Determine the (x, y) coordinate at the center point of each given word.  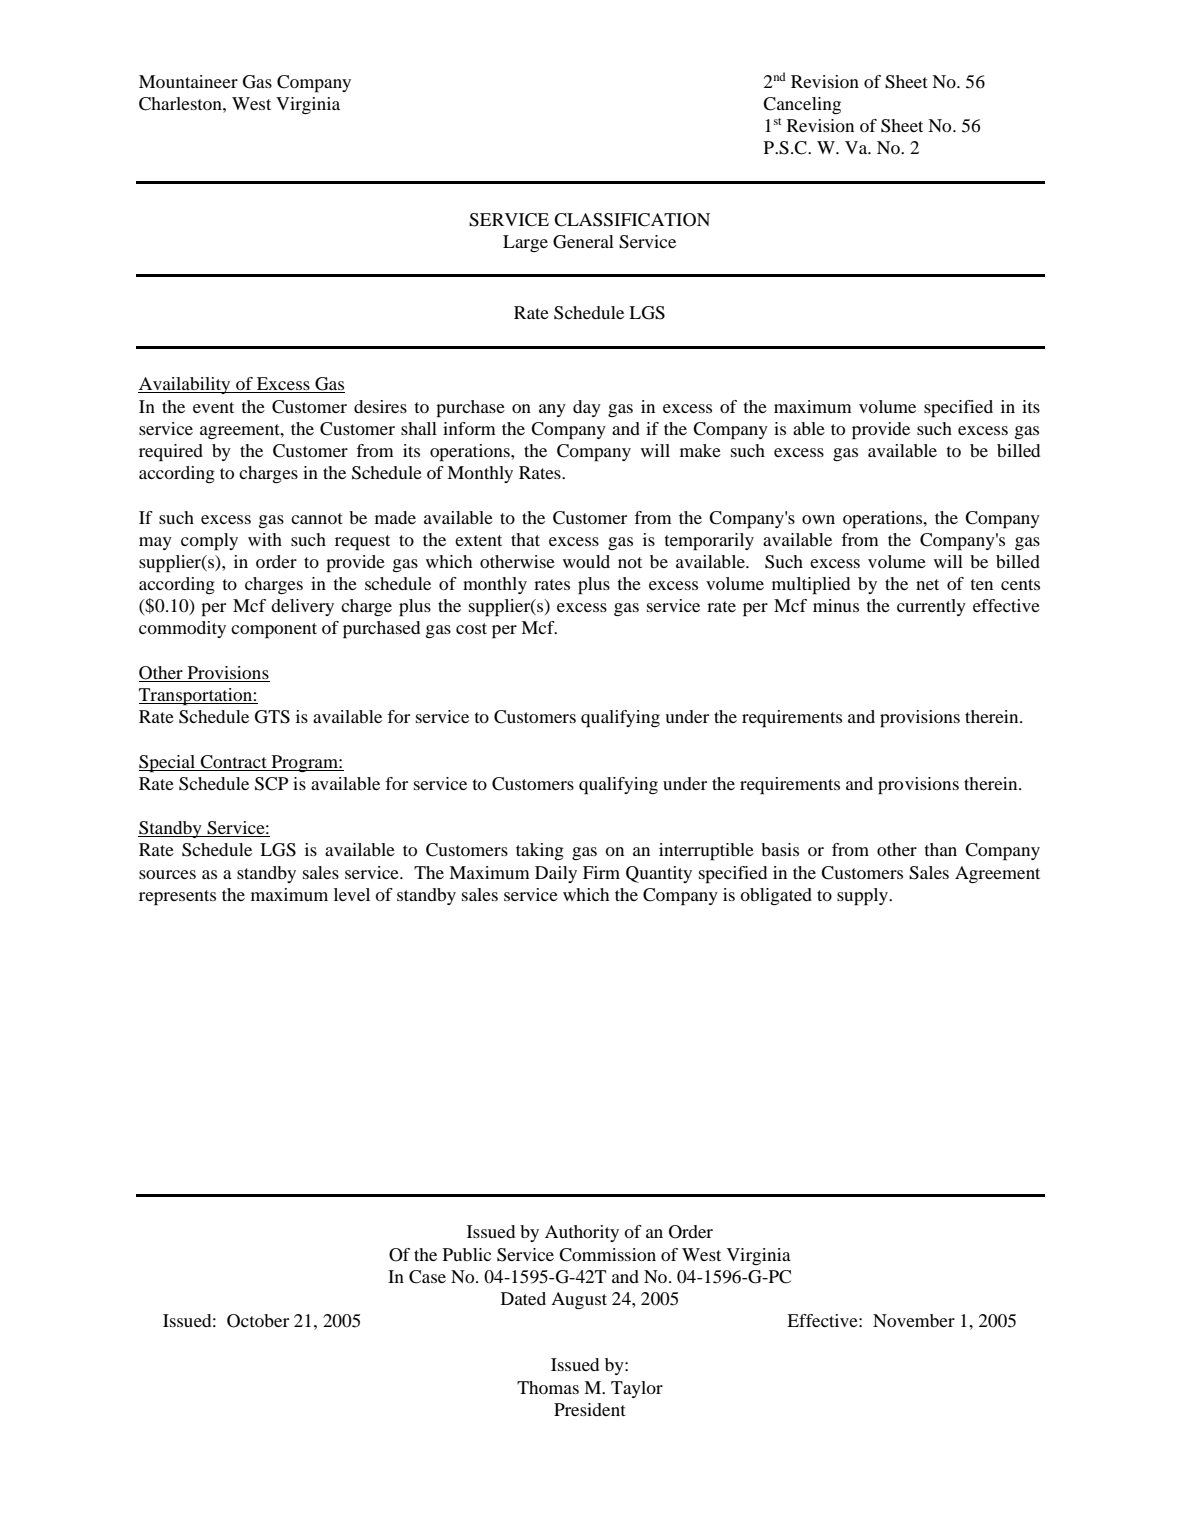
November (914, 1320)
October (258, 1321)
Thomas (548, 1387)
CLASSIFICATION (632, 220)
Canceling (802, 105)
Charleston (181, 104)
